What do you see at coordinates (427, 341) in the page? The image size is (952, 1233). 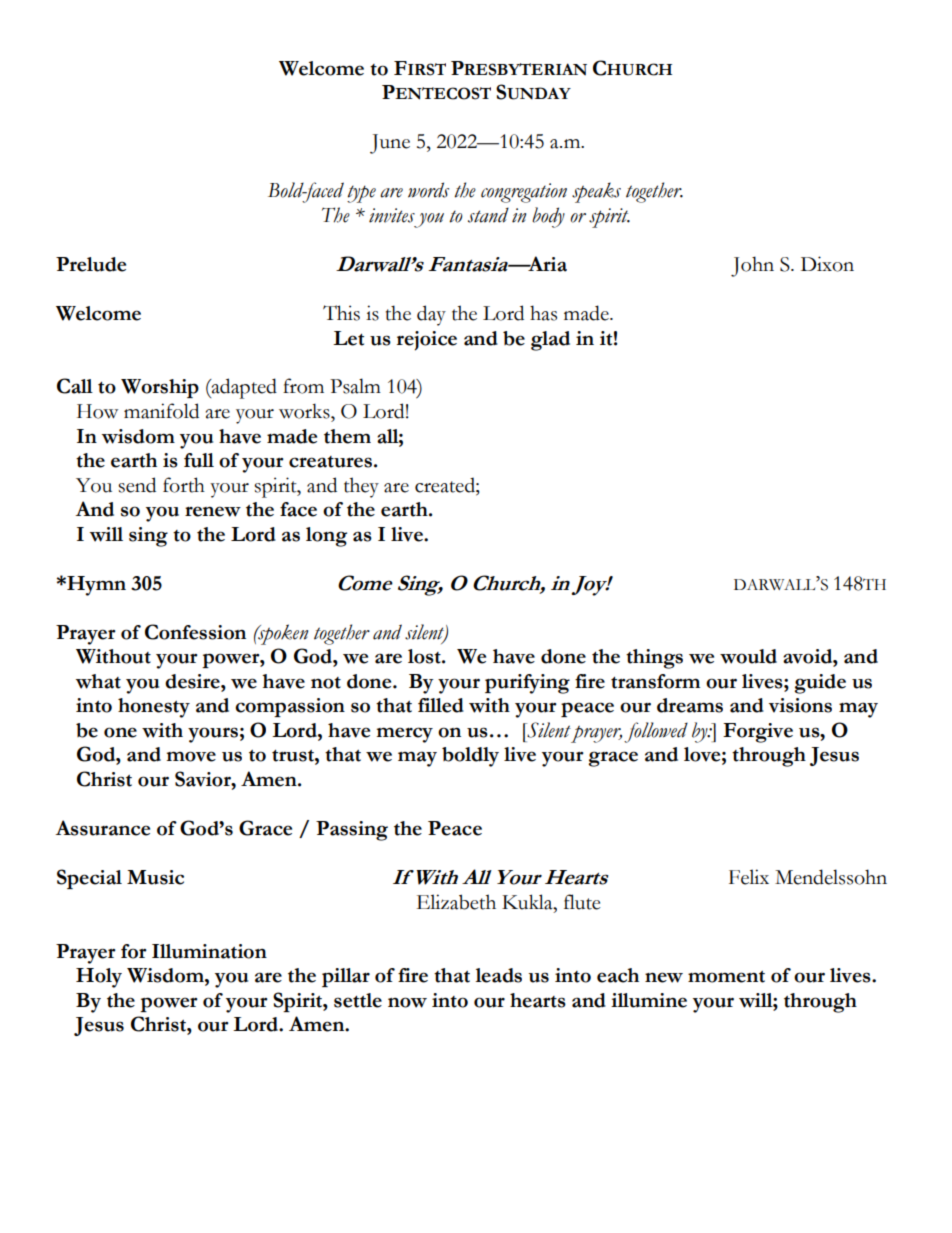 I see `rejoice` at bounding box center [427, 341].
